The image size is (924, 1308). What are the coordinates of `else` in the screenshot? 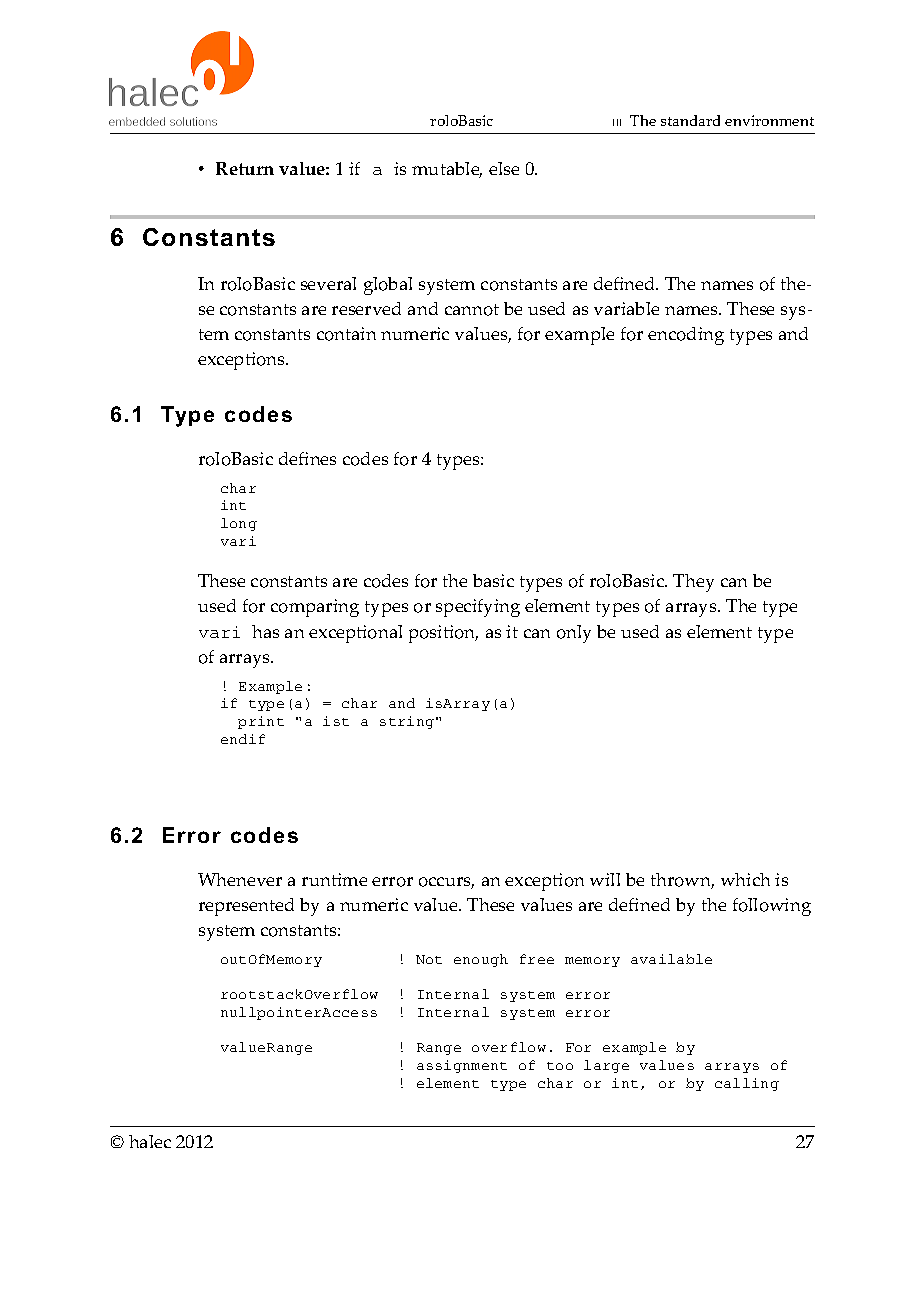 It's located at (504, 168).
